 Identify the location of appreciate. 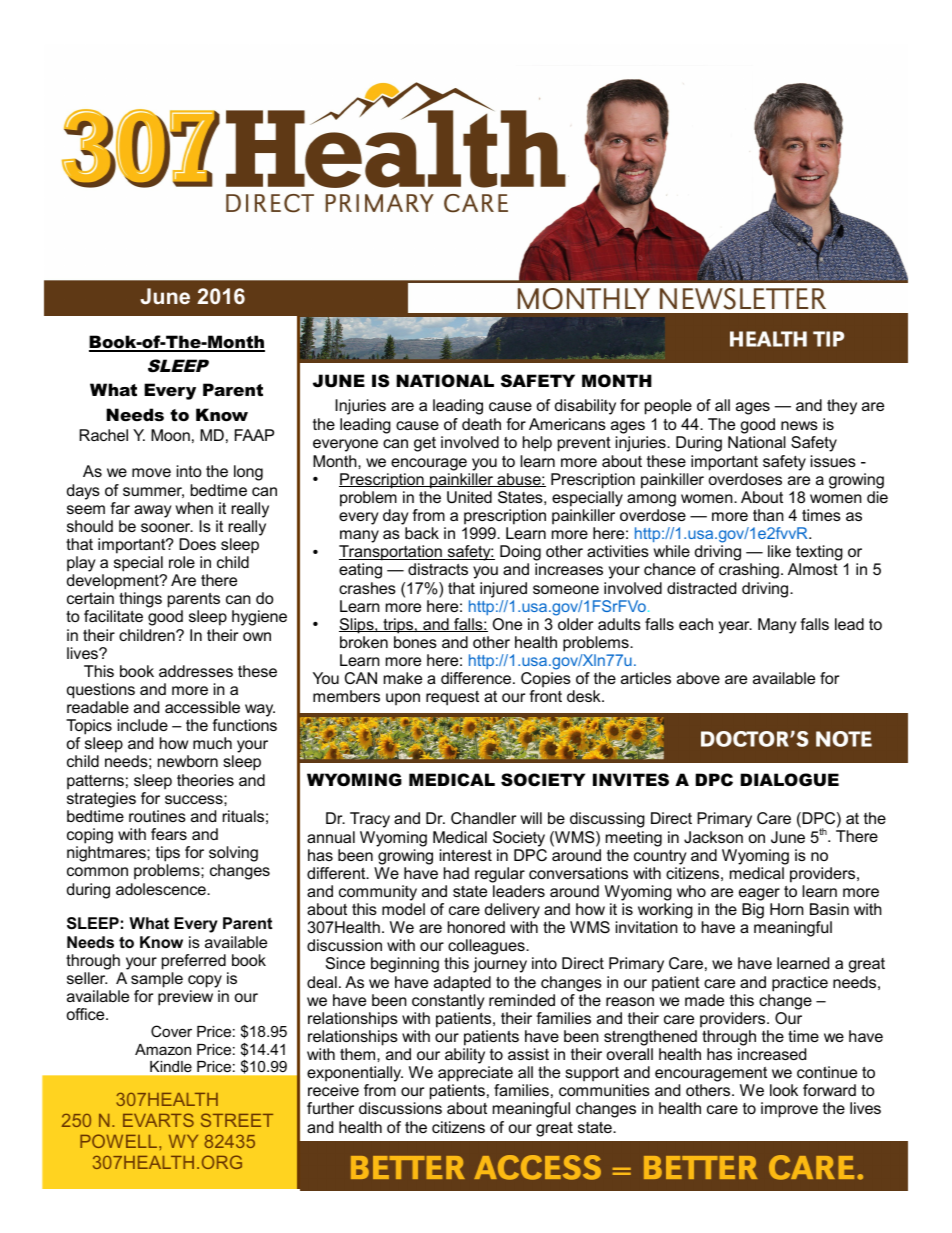
(475, 1074).
